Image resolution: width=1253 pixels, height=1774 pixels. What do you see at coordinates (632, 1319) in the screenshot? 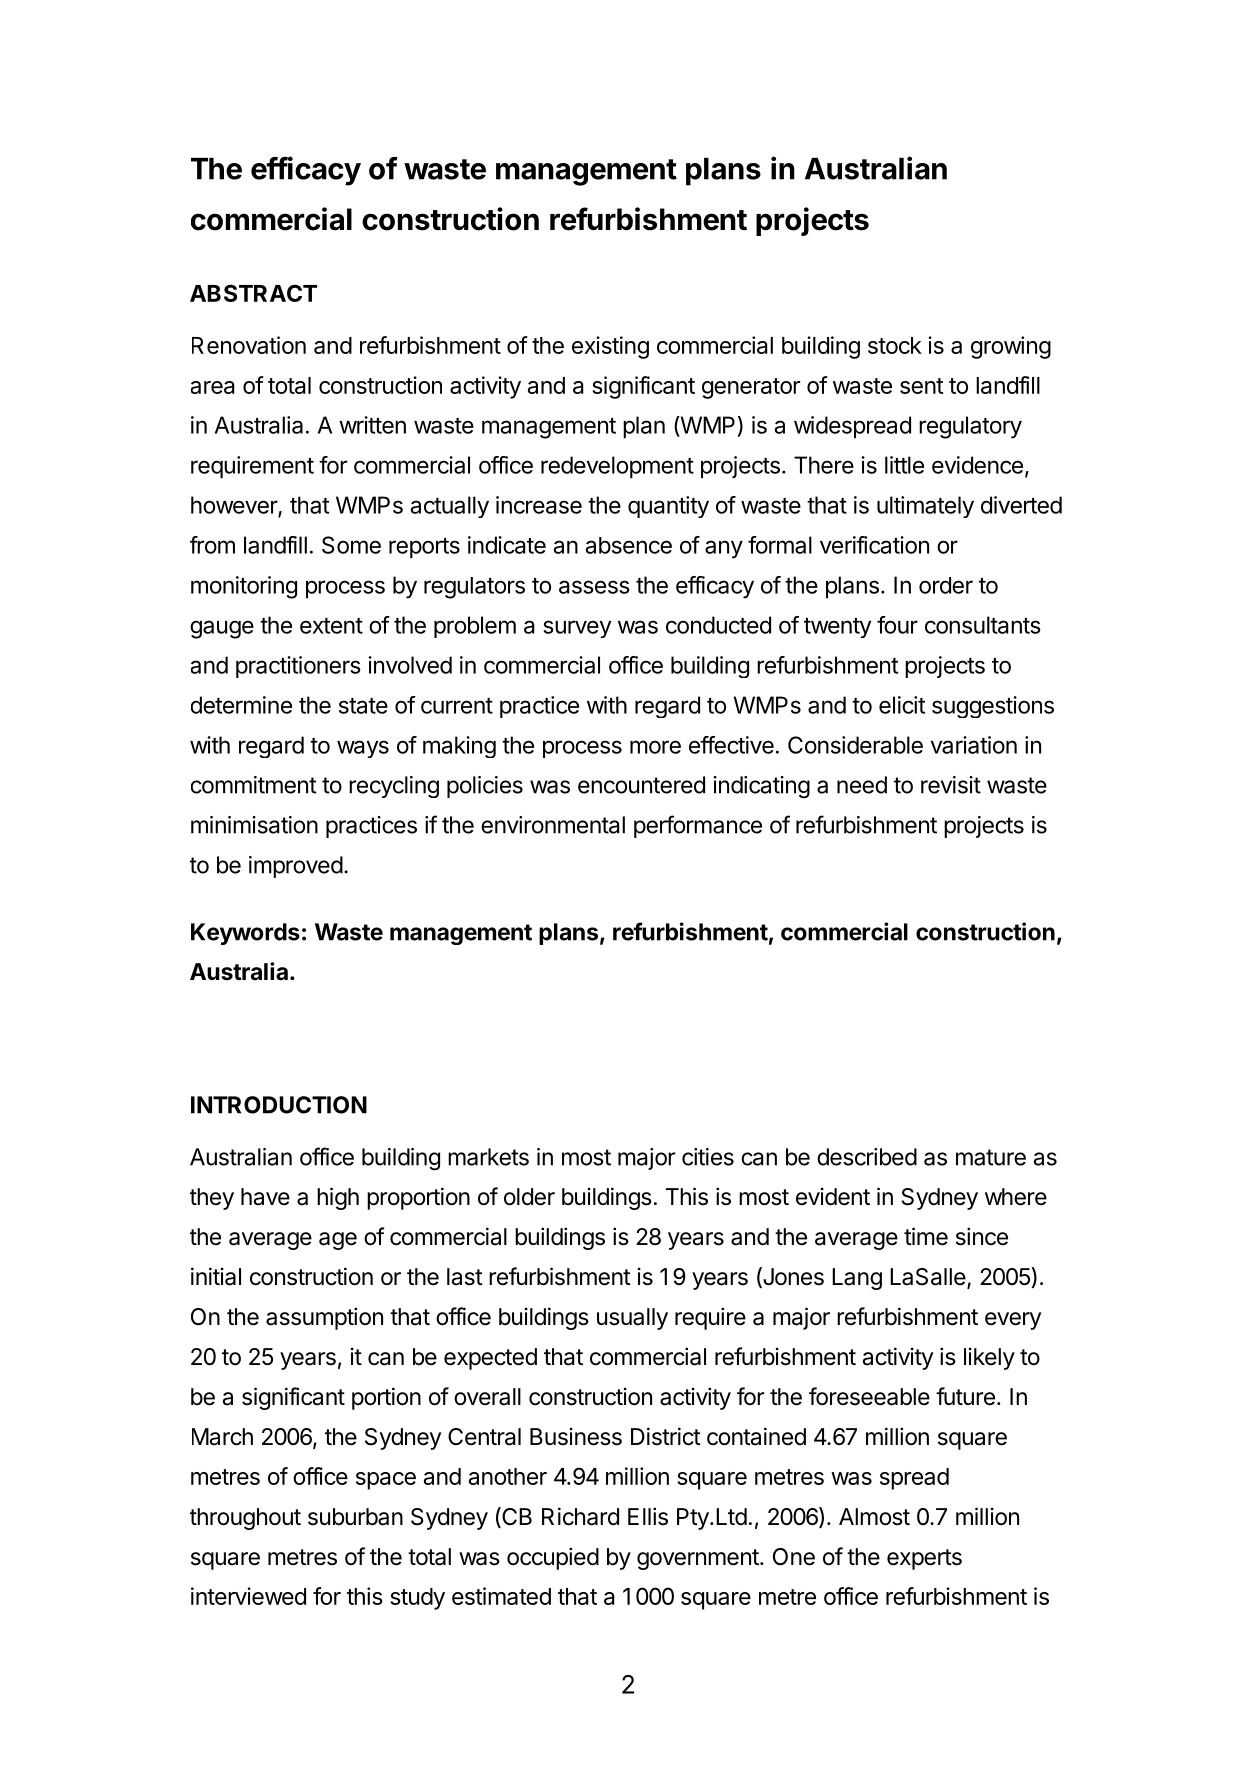
I see `usually` at bounding box center [632, 1319].
